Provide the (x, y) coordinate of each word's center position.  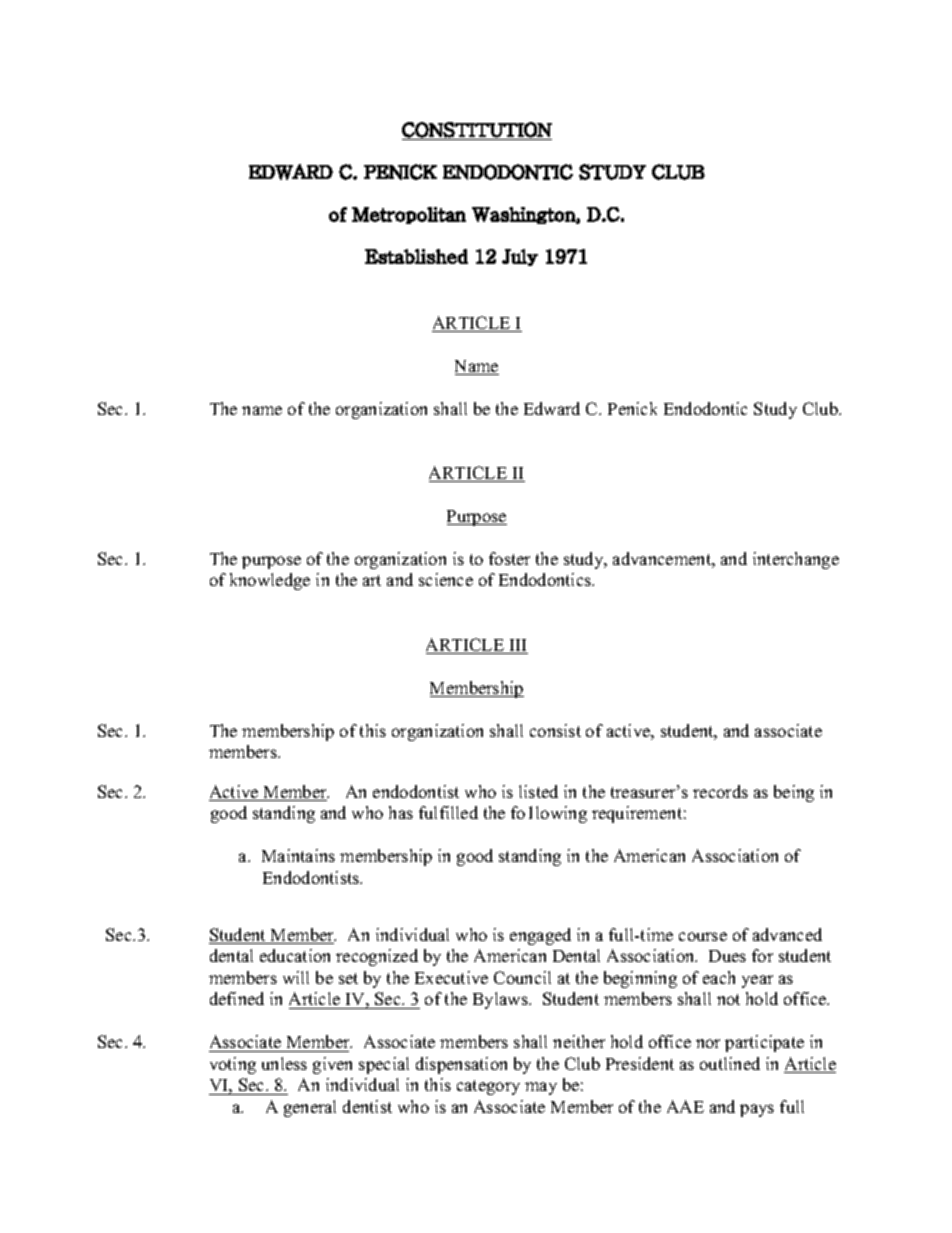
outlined (730, 1063)
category (488, 1087)
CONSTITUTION (477, 130)
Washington (524, 215)
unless (284, 1063)
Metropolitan (409, 215)
